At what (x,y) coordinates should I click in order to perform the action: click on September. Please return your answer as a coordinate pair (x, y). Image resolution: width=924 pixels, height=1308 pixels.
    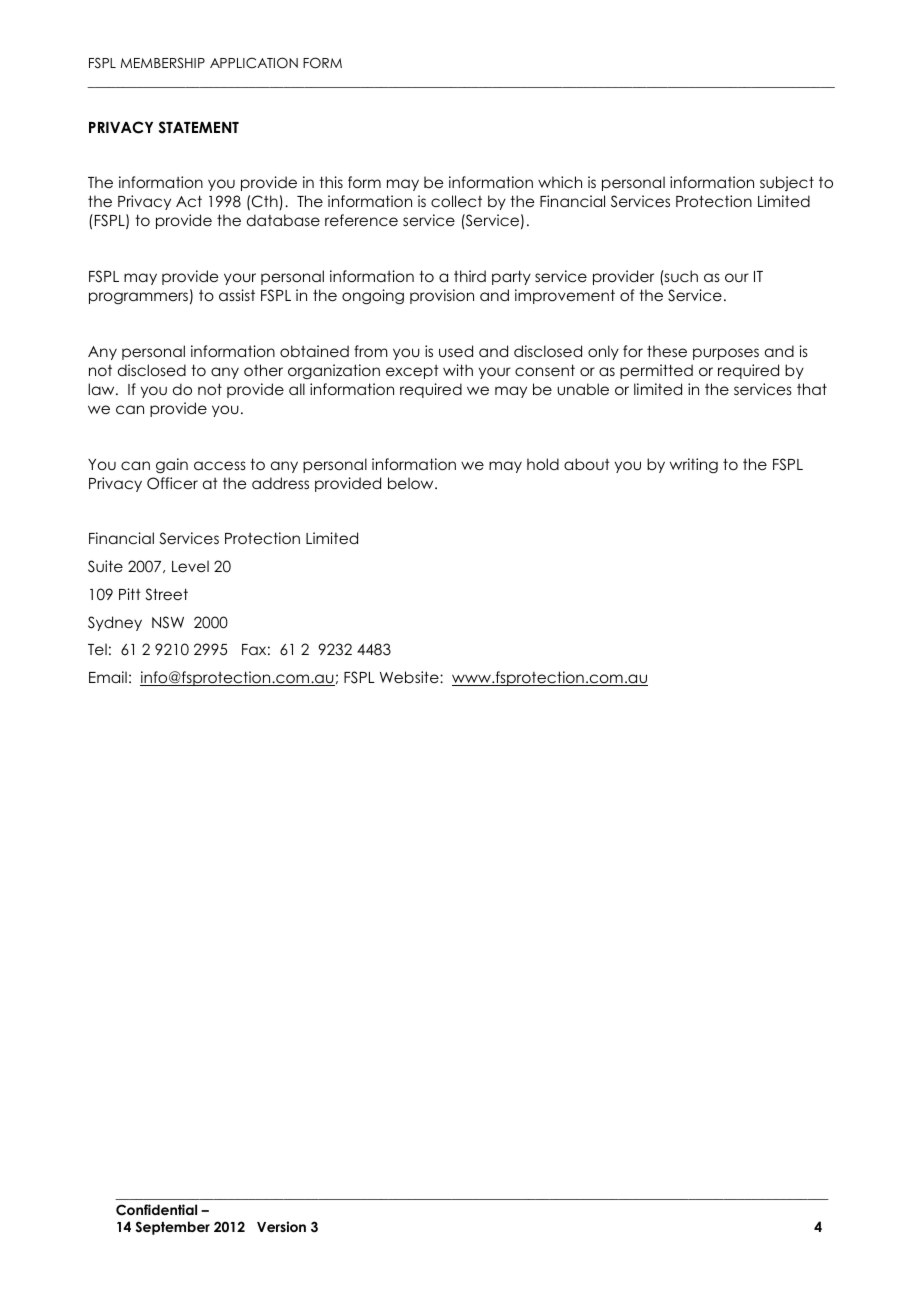
    Looking at the image, I should click on (172, 1228).
